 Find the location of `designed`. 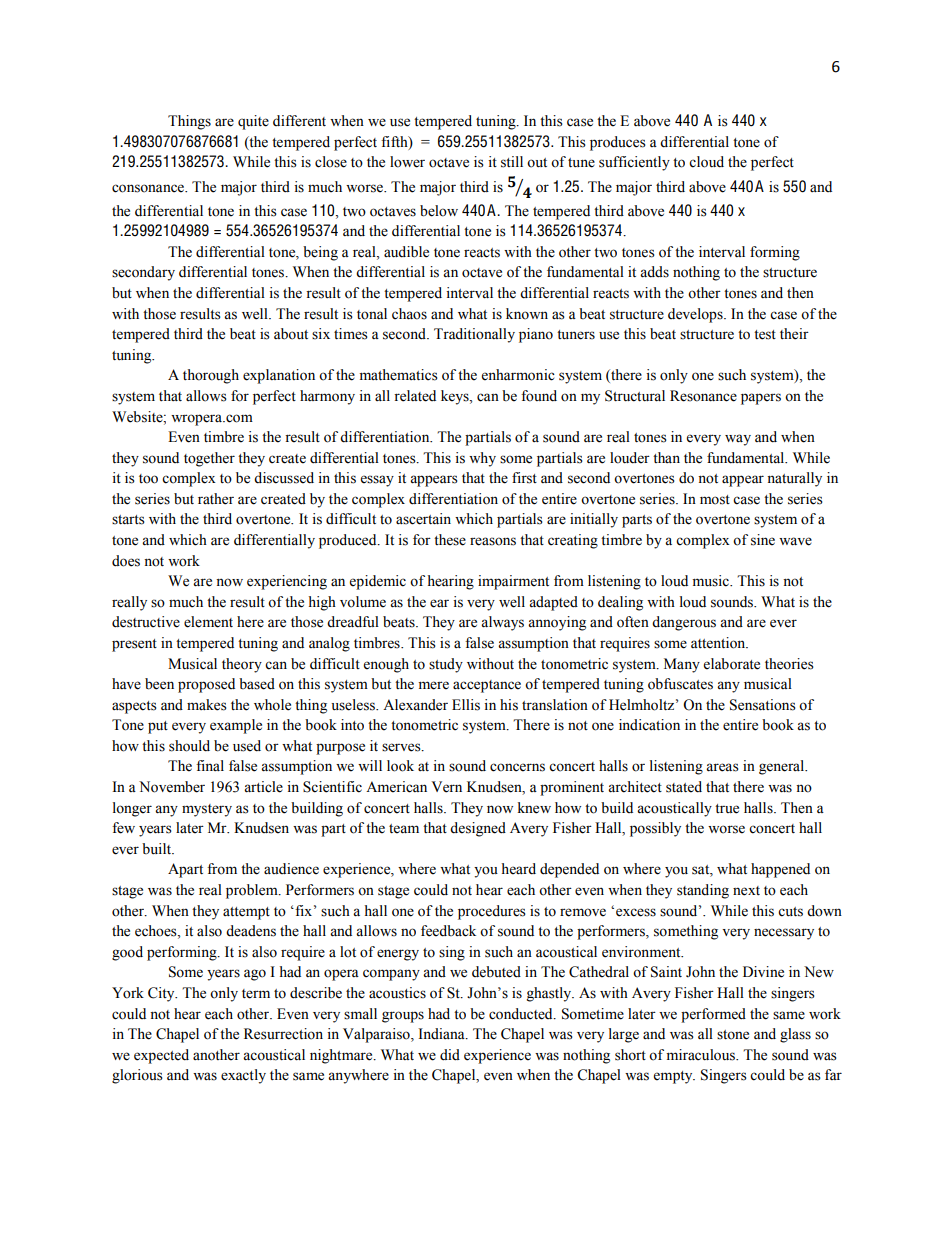

designed is located at coordinates (478, 829).
